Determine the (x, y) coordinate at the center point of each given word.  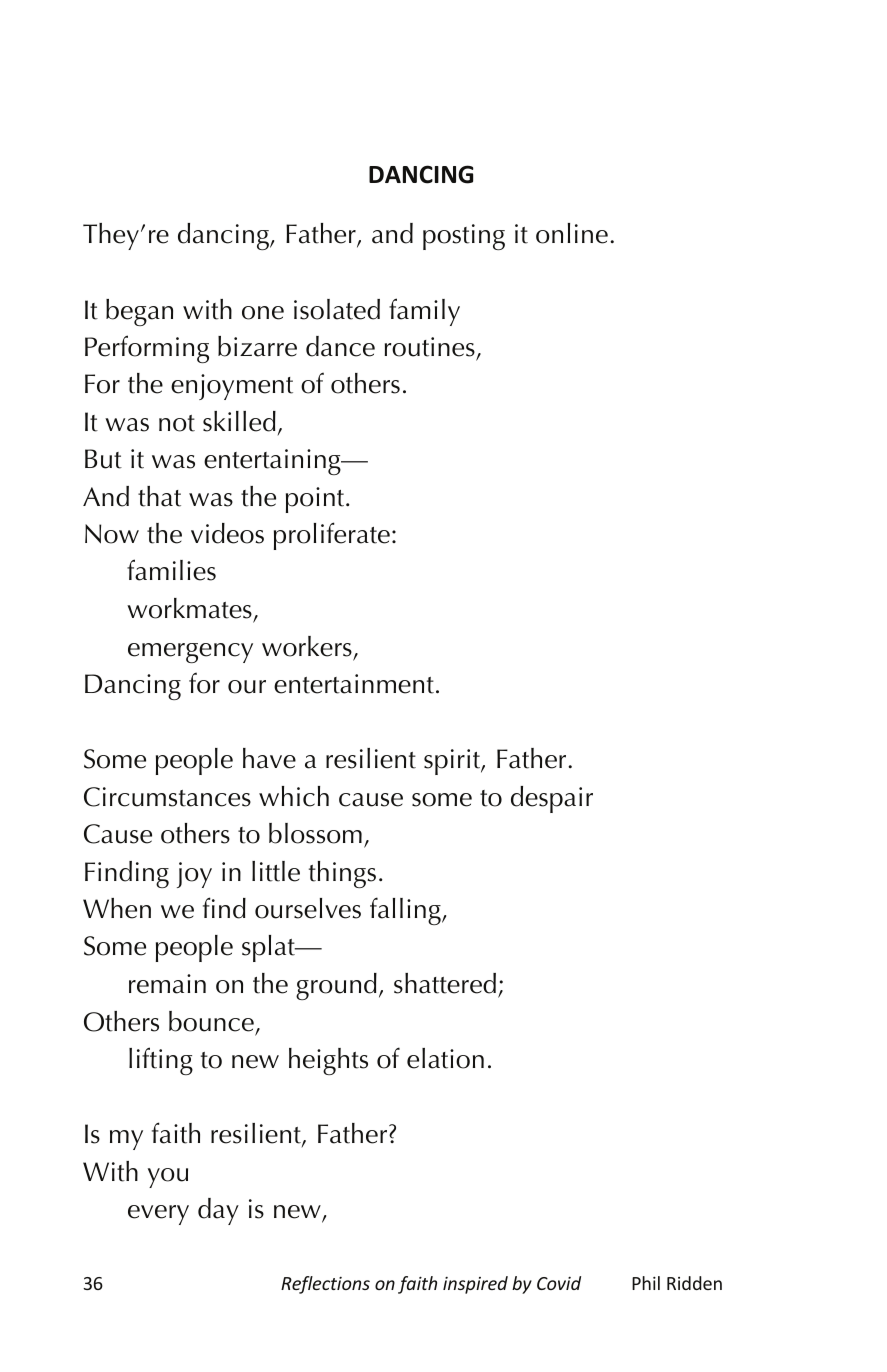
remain (167, 984)
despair (552, 799)
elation (445, 1058)
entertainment (354, 684)
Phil (646, 1283)
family (424, 312)
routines (430, 347)
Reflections (325, 1285)
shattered (445, 983)
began (139, 312)
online (572, 233)
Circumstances (167, 797)
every (158, 1215)
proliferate (332, 536)
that (159, 496)
